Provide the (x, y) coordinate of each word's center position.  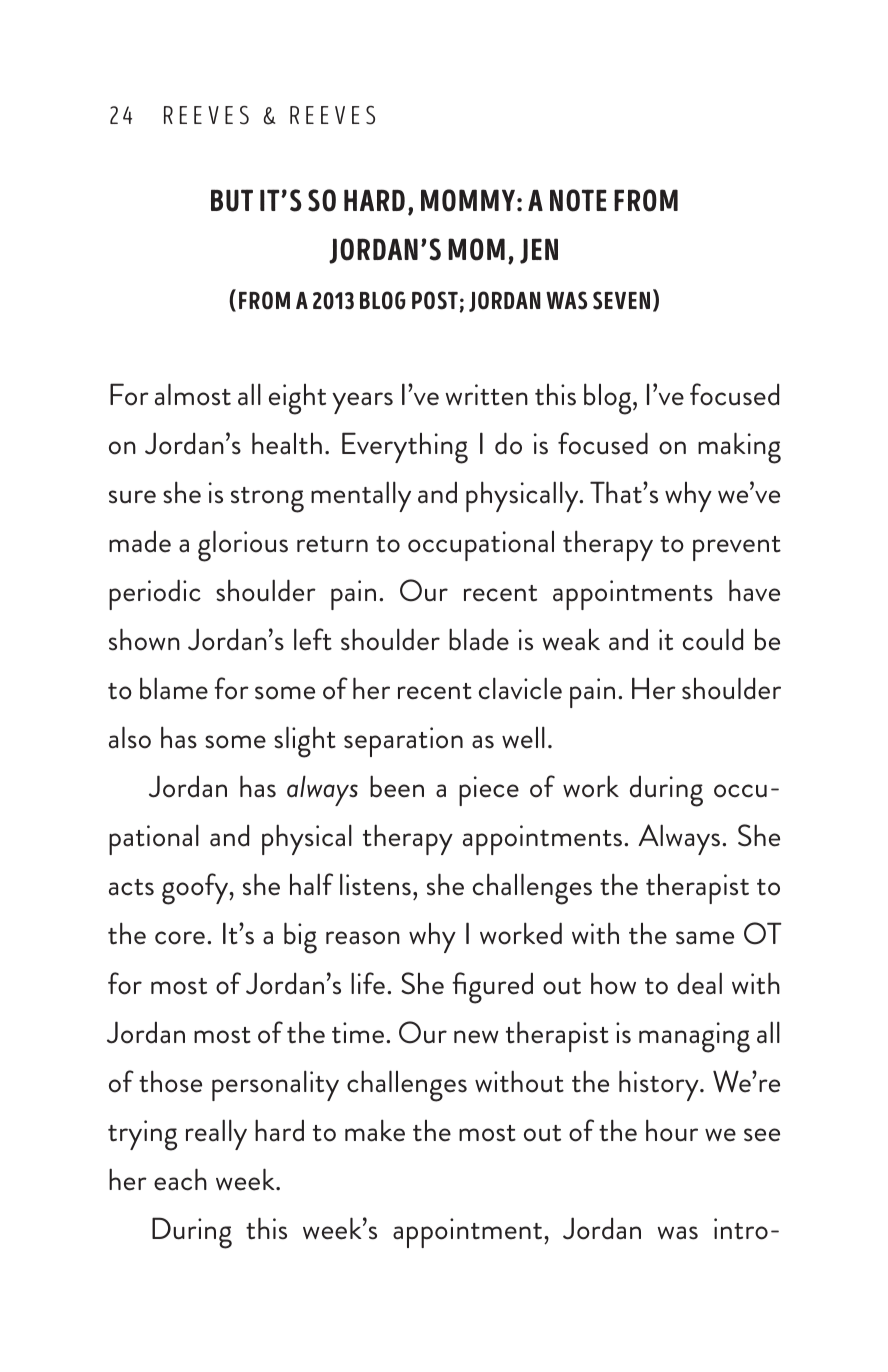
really (216, 1134)
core (180, 938)
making (739, 448)
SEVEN (621, 300)
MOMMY (469, 200)
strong (267, 500)
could (713, 639)
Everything (405, 448)
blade (479, 639)
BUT (232, 200)
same (705, 938)
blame (174, 688)
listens (375, 884)
